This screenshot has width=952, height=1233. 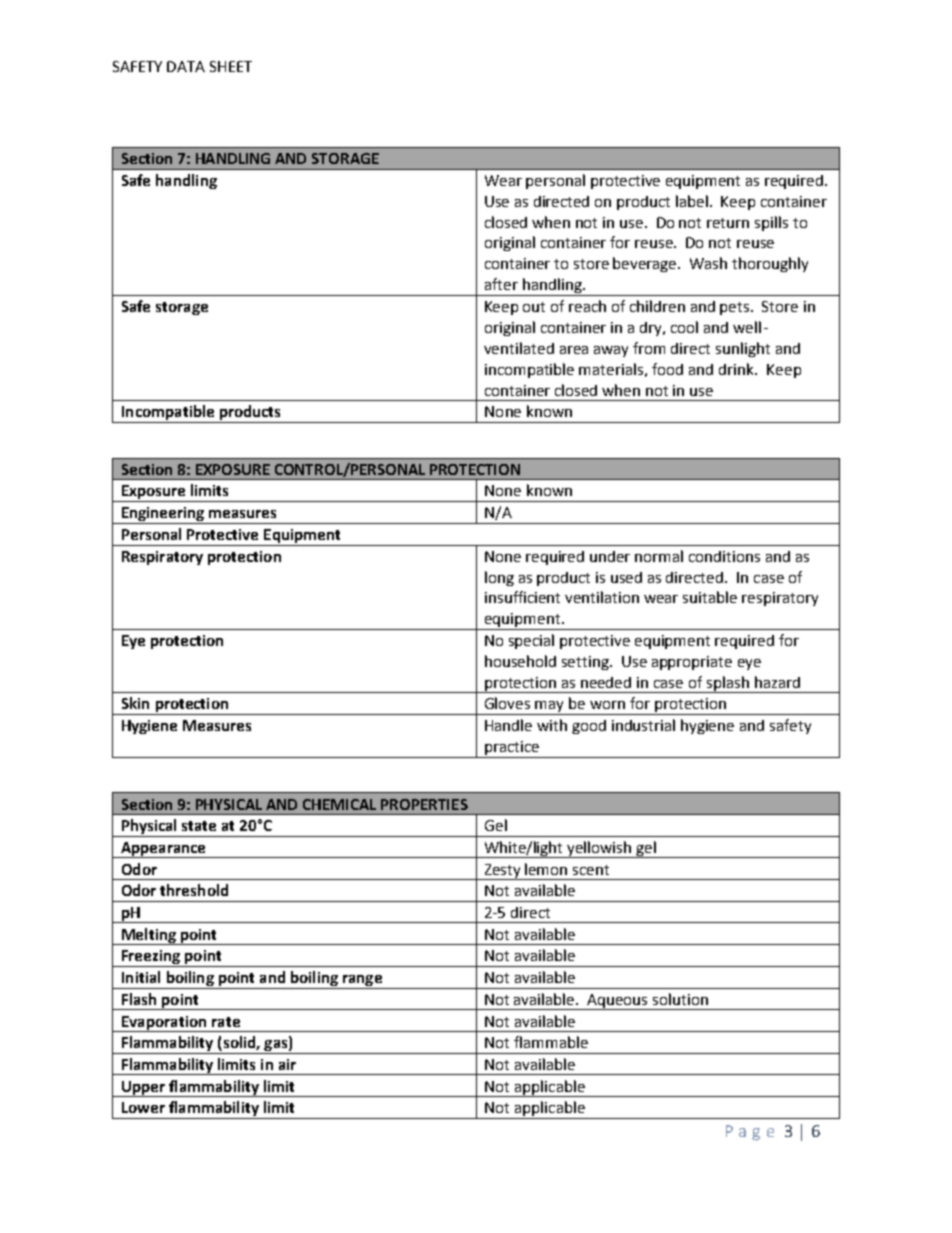 What do you see at coordinates (199, 826) in the screenshot?
I see `state` at bounding box center [199, 826].
